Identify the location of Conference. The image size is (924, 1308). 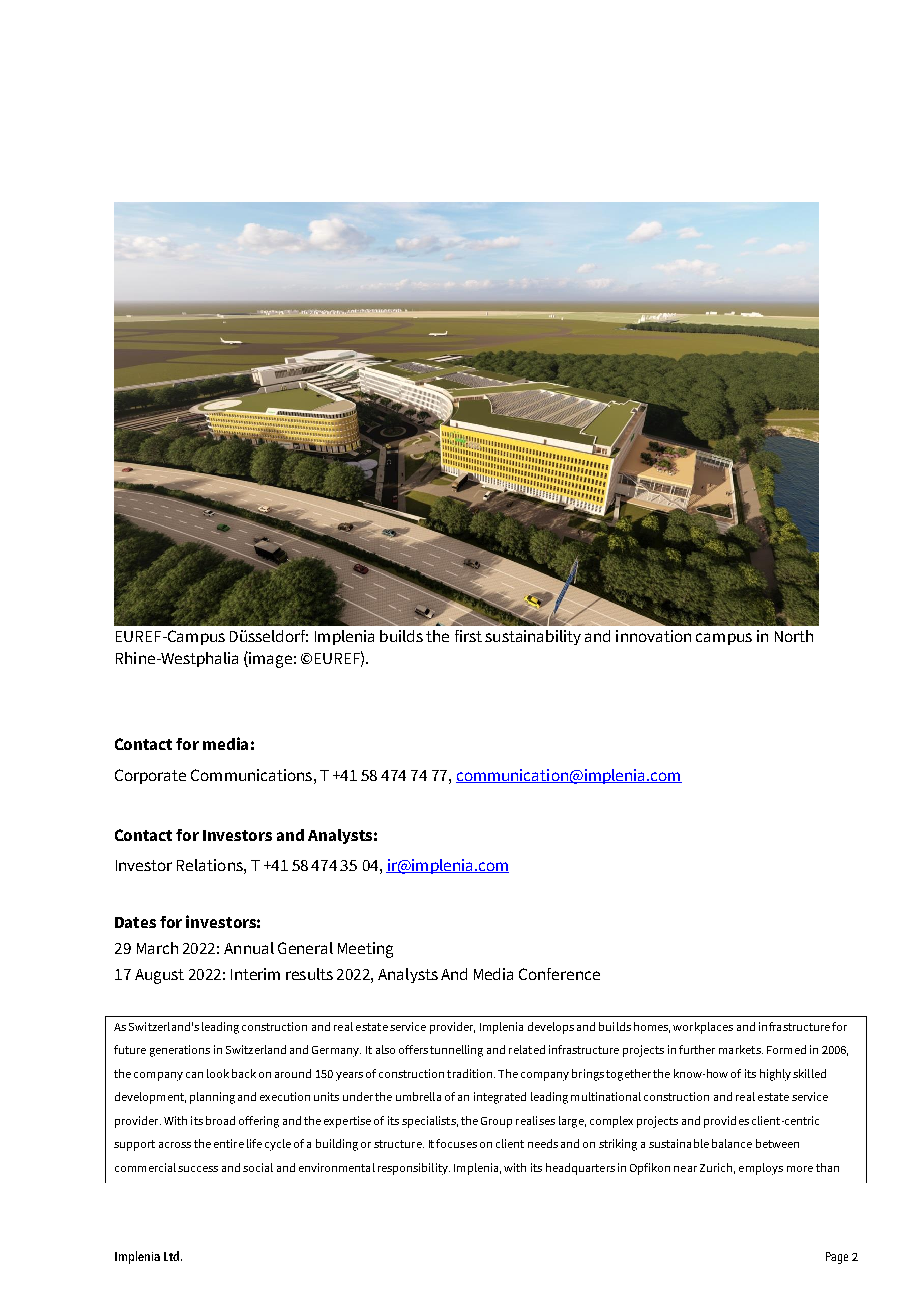
(559, 974).
